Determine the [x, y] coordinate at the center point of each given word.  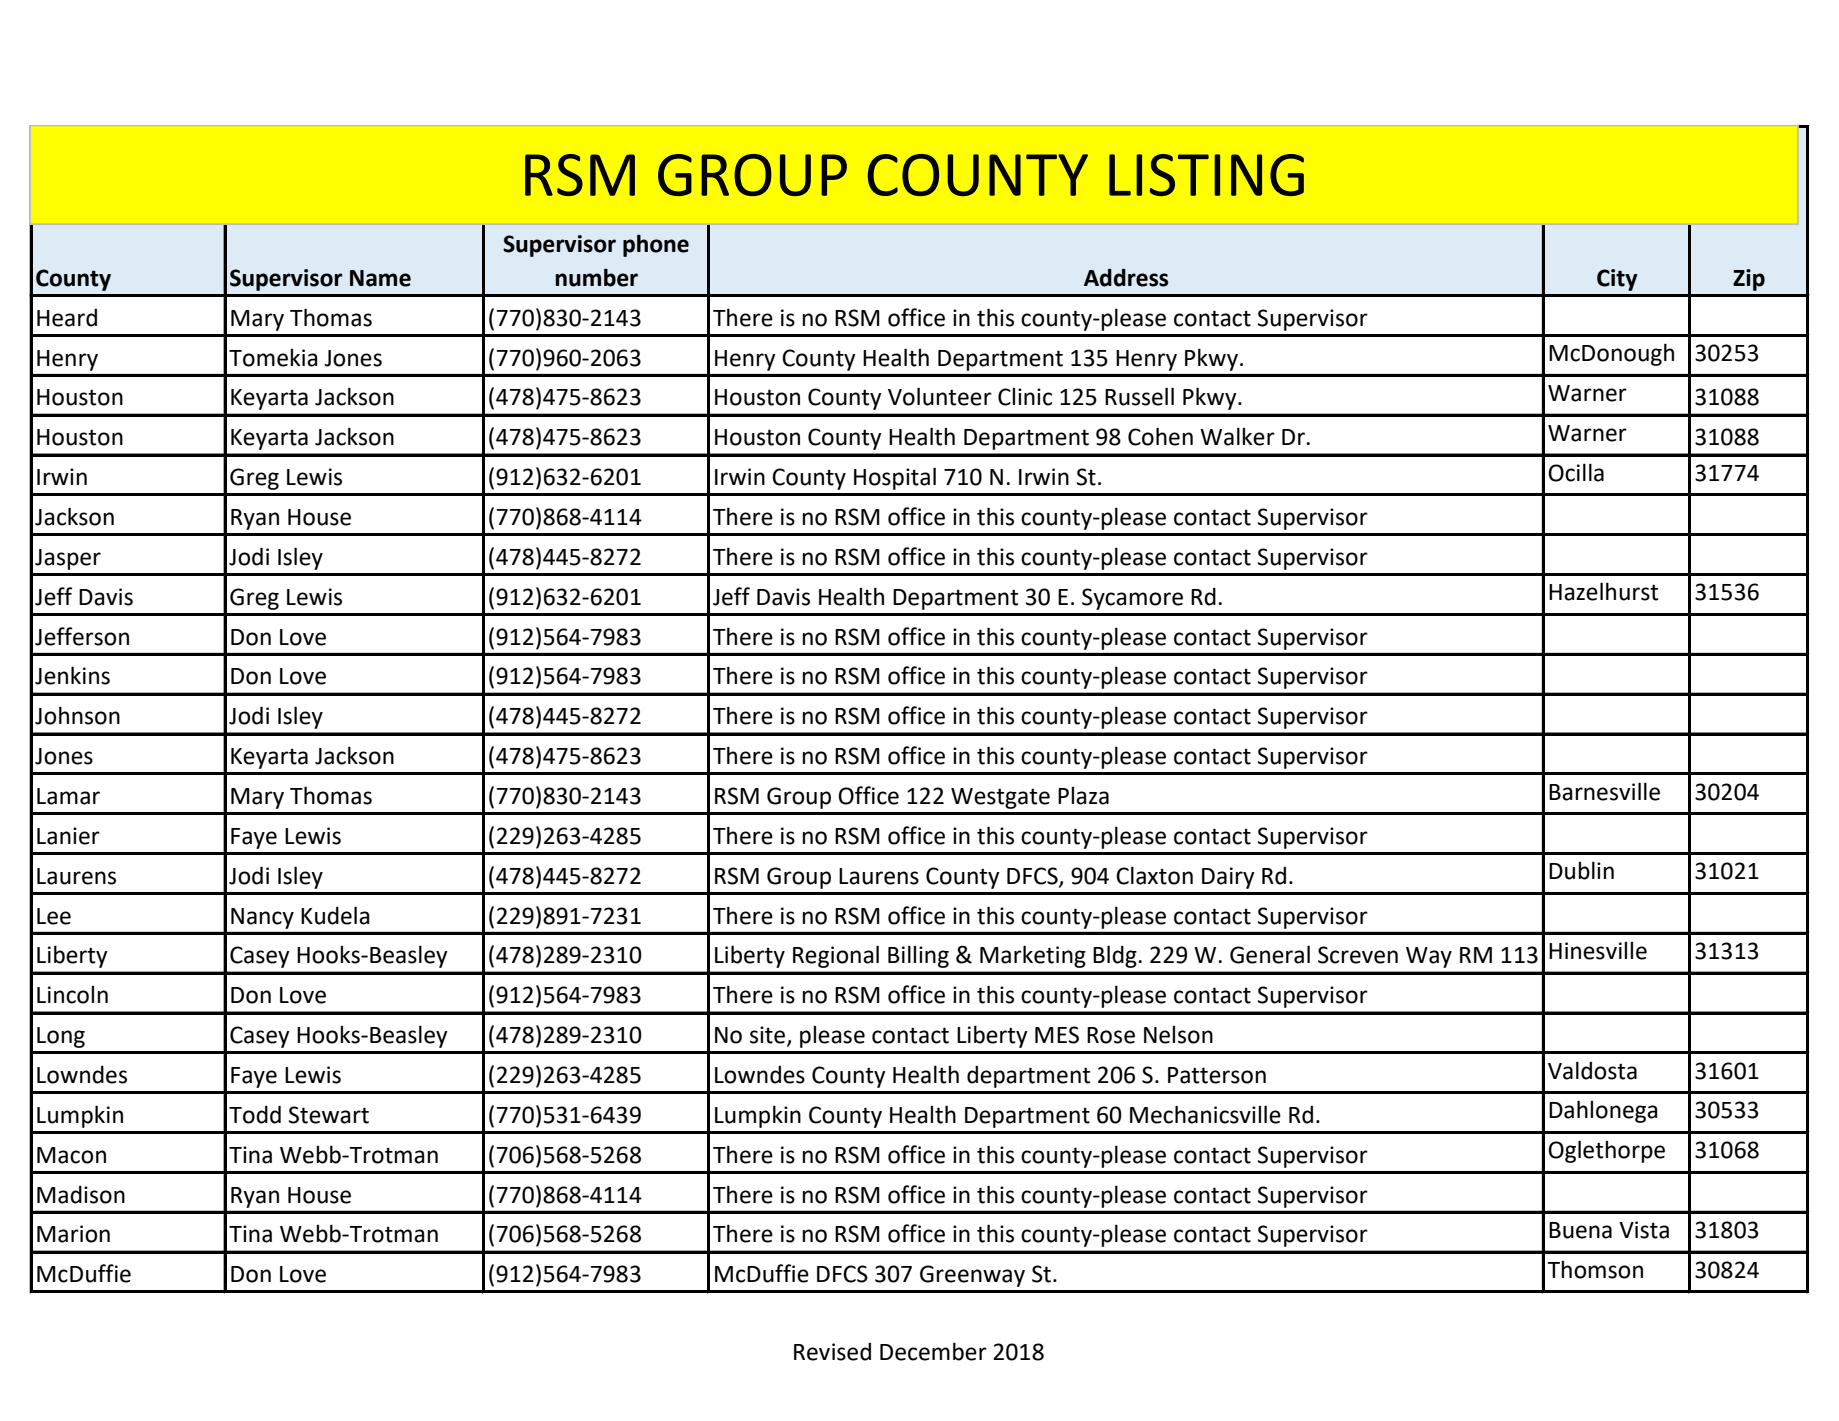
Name [380, 278]
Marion [73, 1234]
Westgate [1000, 798]
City [1617, 280]
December [933, 1351]
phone [656, 245]
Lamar [68, 796]
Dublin [1581, 870]
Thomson [1595, 1270]
